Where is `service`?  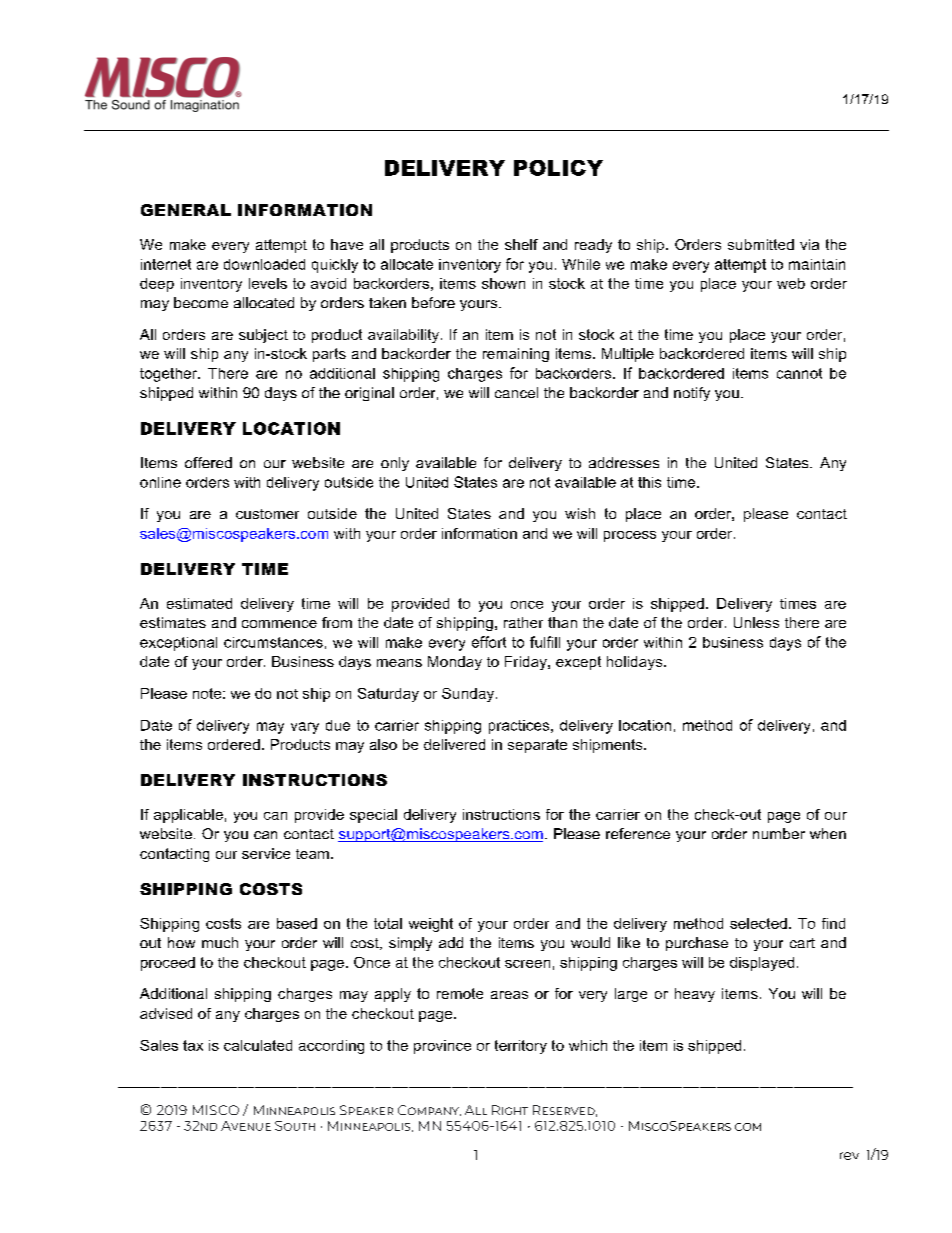 service is located at coordinates (266, 853).
